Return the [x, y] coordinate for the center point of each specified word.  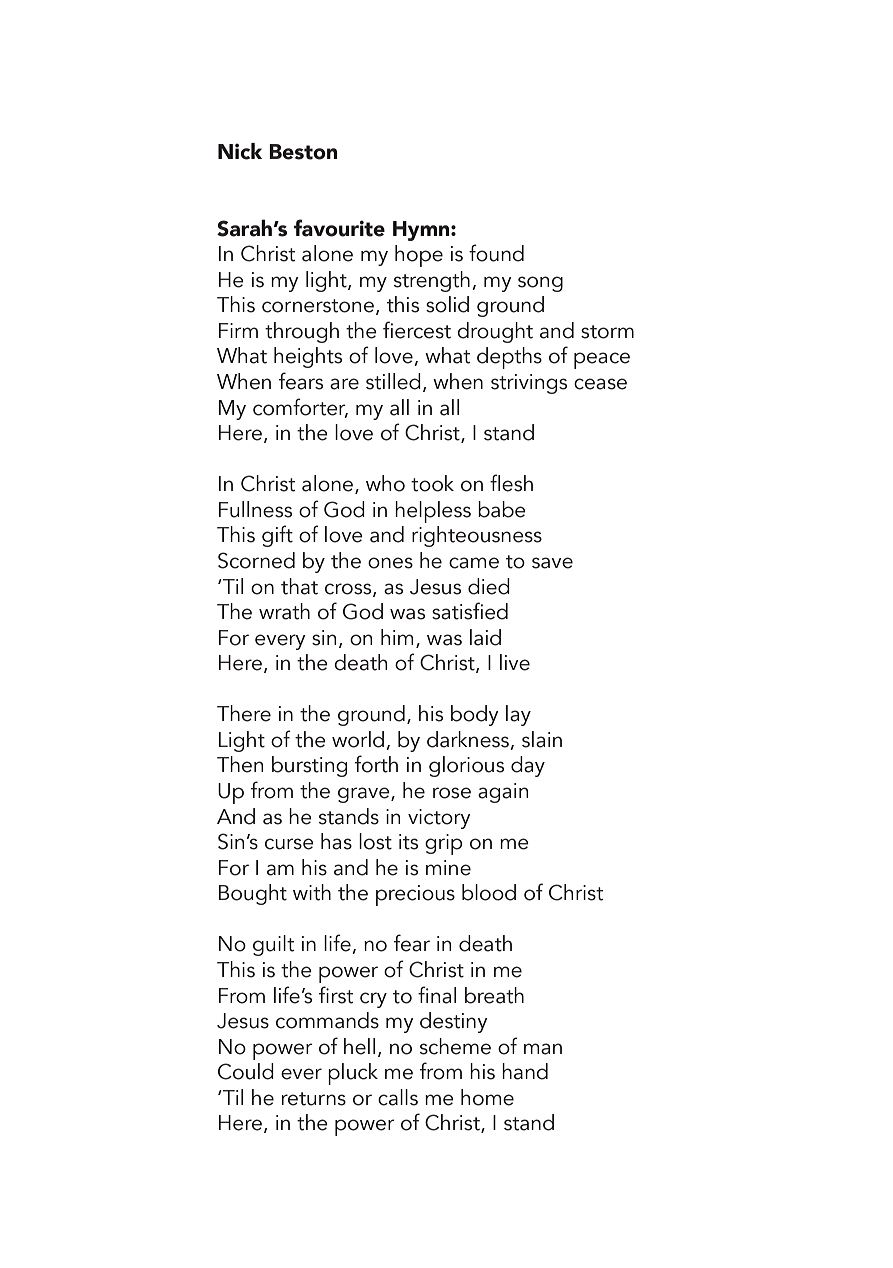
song [540, 284]
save [552, 563]
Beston [303, 152]
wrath [284, 611]
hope [419, 256]
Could [246, 1071]
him [397, 637]
